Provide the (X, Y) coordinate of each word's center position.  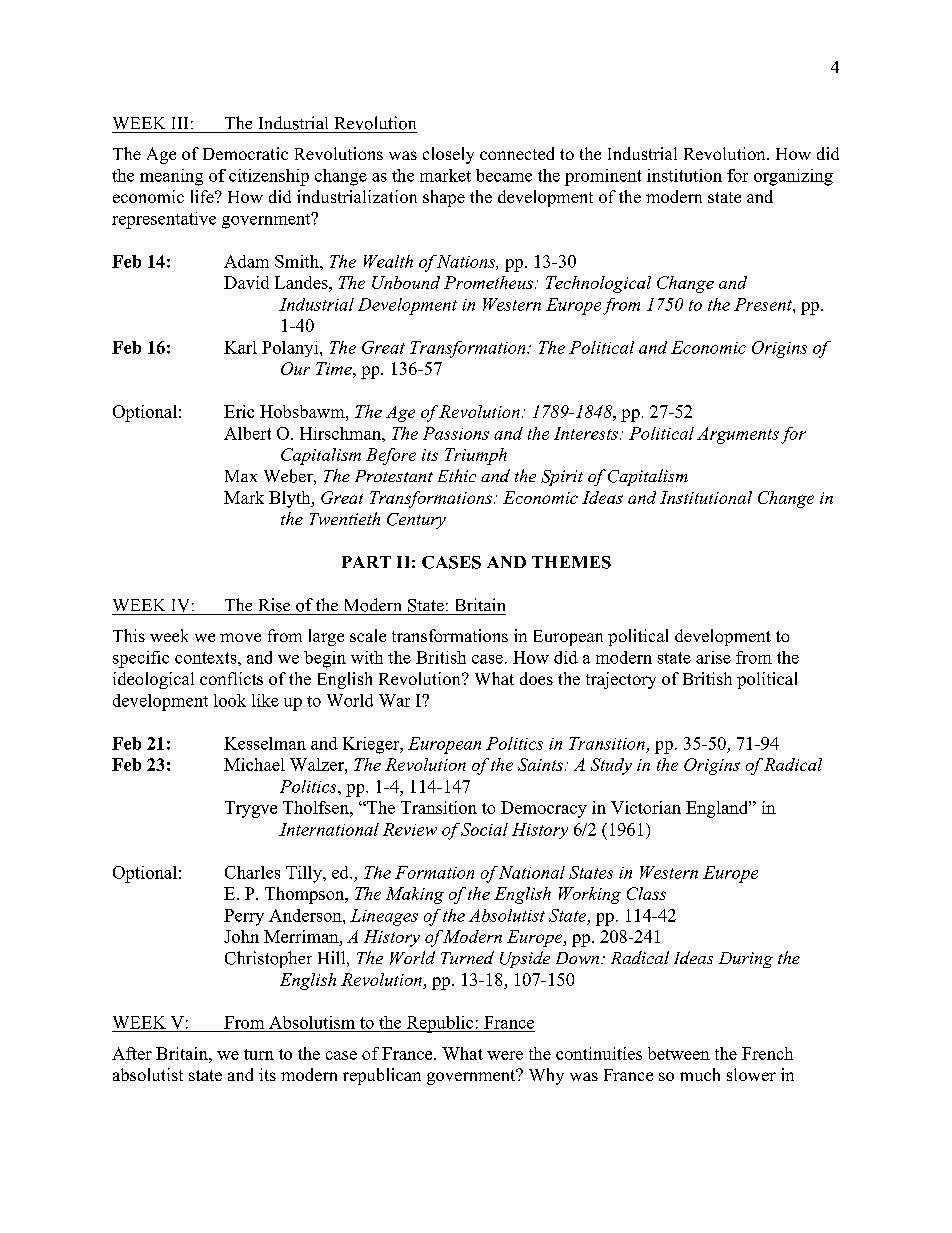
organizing (793, 177)
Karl (240, 347)
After (132, 1053)
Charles (252, 872)
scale (368, 635)
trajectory (621, 680)
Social (484, 829)
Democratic (245, 153)
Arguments (738, 435)
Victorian (646, 807)
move (240, 637)
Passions (456, 433)
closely (448, 155)
